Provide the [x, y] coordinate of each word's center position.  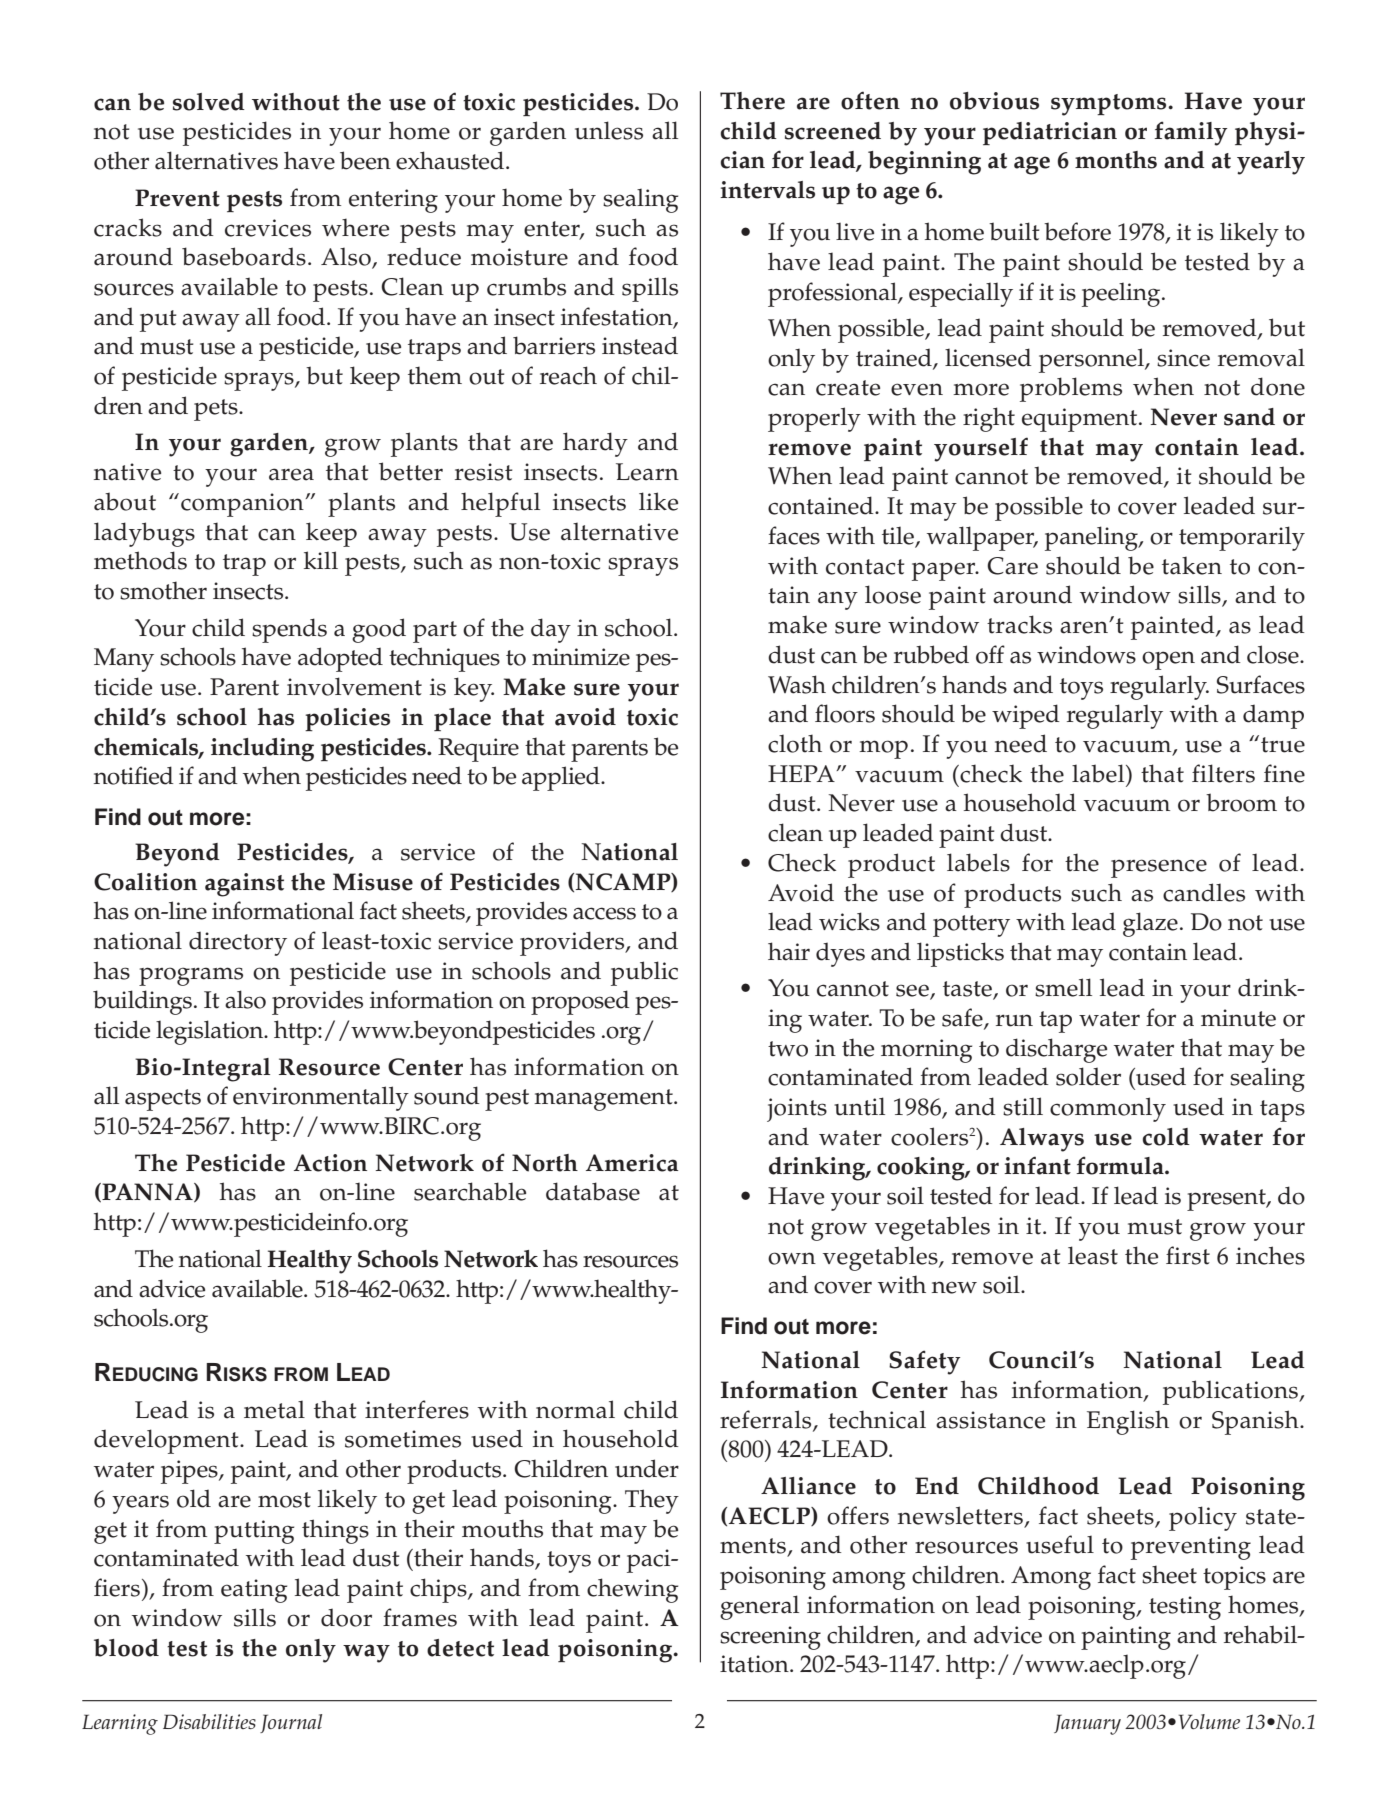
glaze [1150, 924]
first [1188, 1255]
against [244, 885]
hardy [595, 444]
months [1116, 160]
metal [274, 1409]
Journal [291, 1723]
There [752, 101]
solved [209, 102]
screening [770, 1638]
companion [243, 505]
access [604, 913]
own [792, 1258]
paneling [1092, 538]
